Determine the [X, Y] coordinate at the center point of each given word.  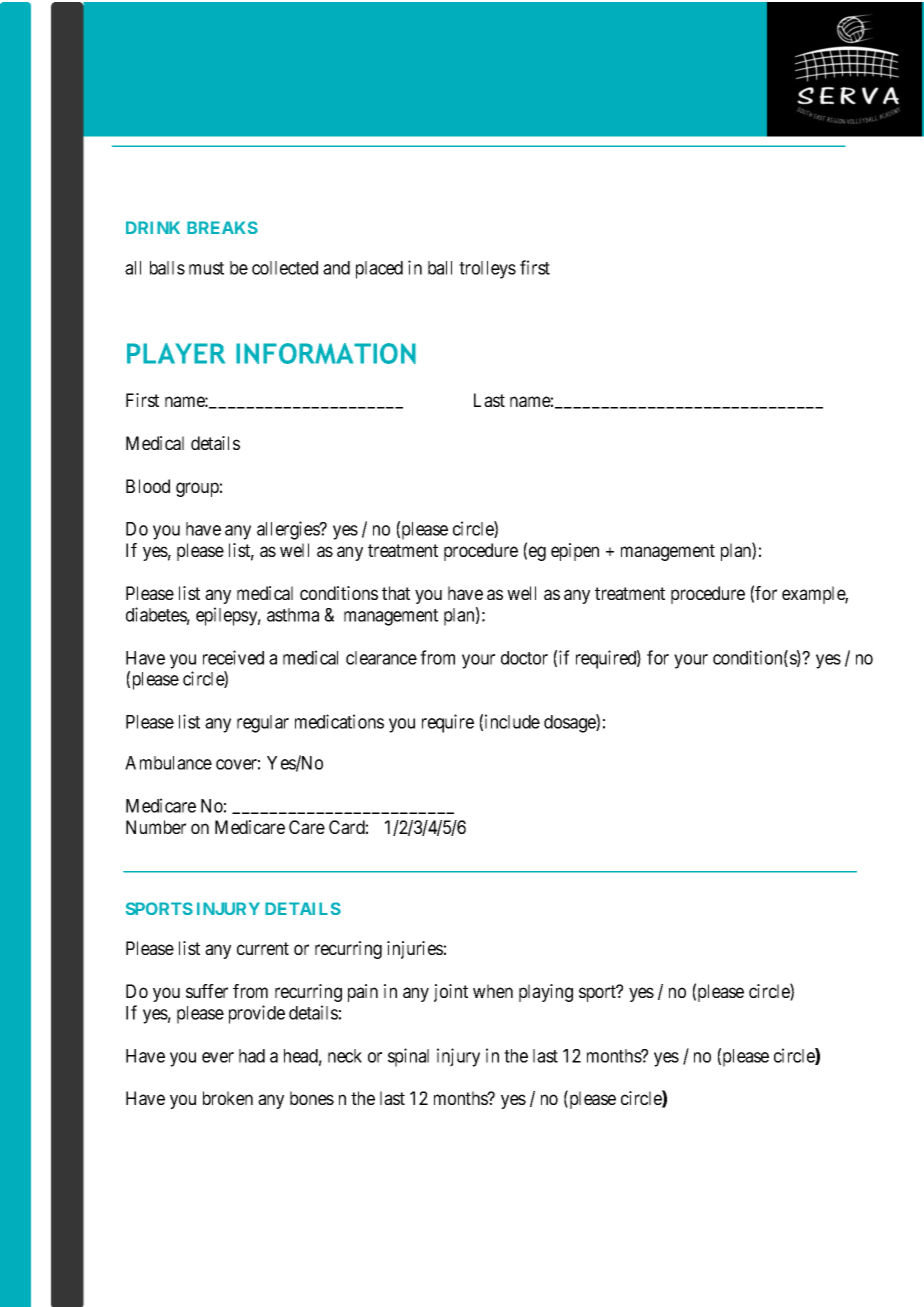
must [206, 268]
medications [339, 721]
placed [379, 270]
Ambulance [168, 763]
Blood [148, 486]
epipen [575, 552]
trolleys [487, 270]
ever [218, 1057]
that [396, 593]
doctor [524, 658]
